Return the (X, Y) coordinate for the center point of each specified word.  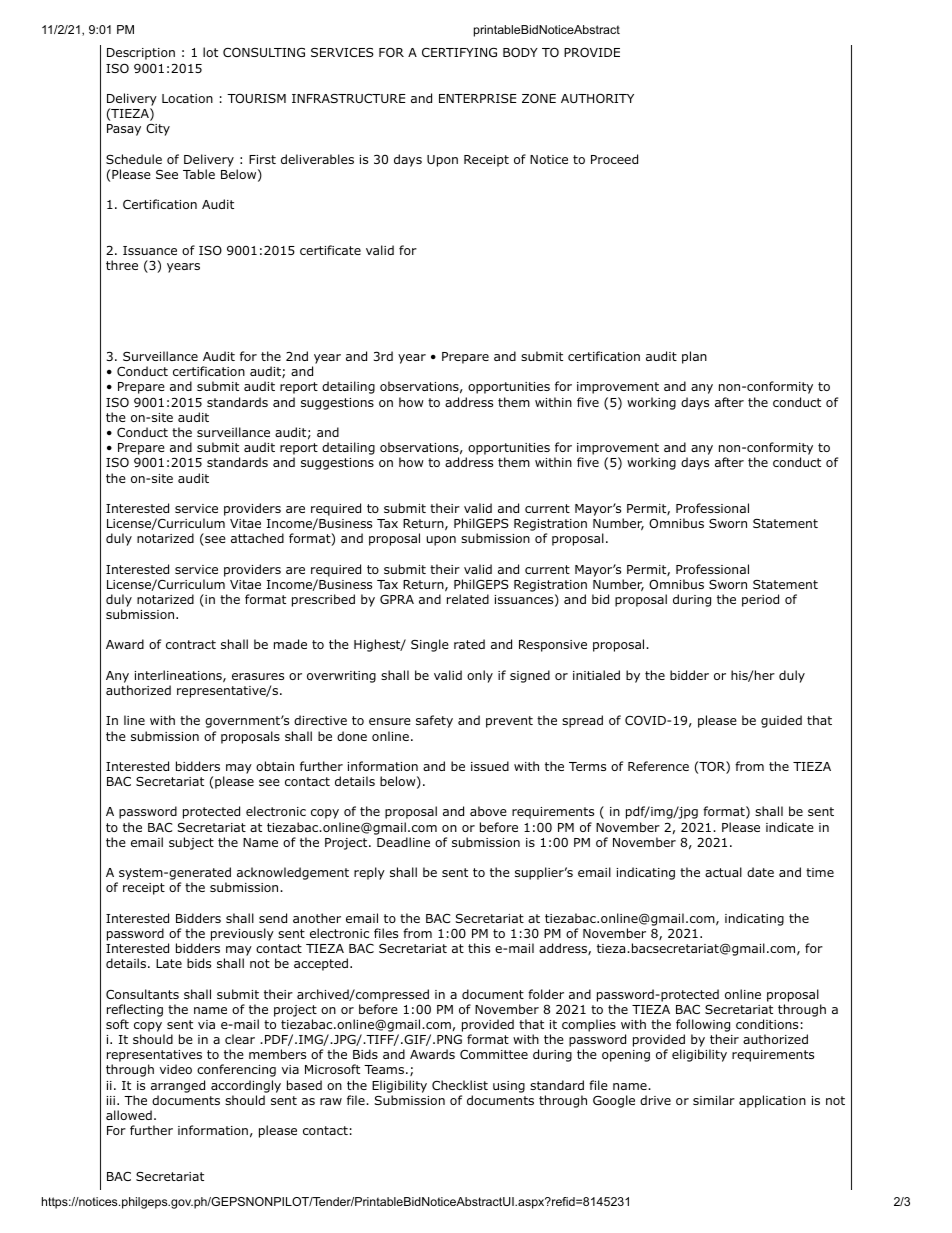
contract (191, 644)
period (760, 600)
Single (430, 645)
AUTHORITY (597, 98)
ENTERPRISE (477, 98)
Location (187, 98)
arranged (178, 1086)
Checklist (460, 1085)
